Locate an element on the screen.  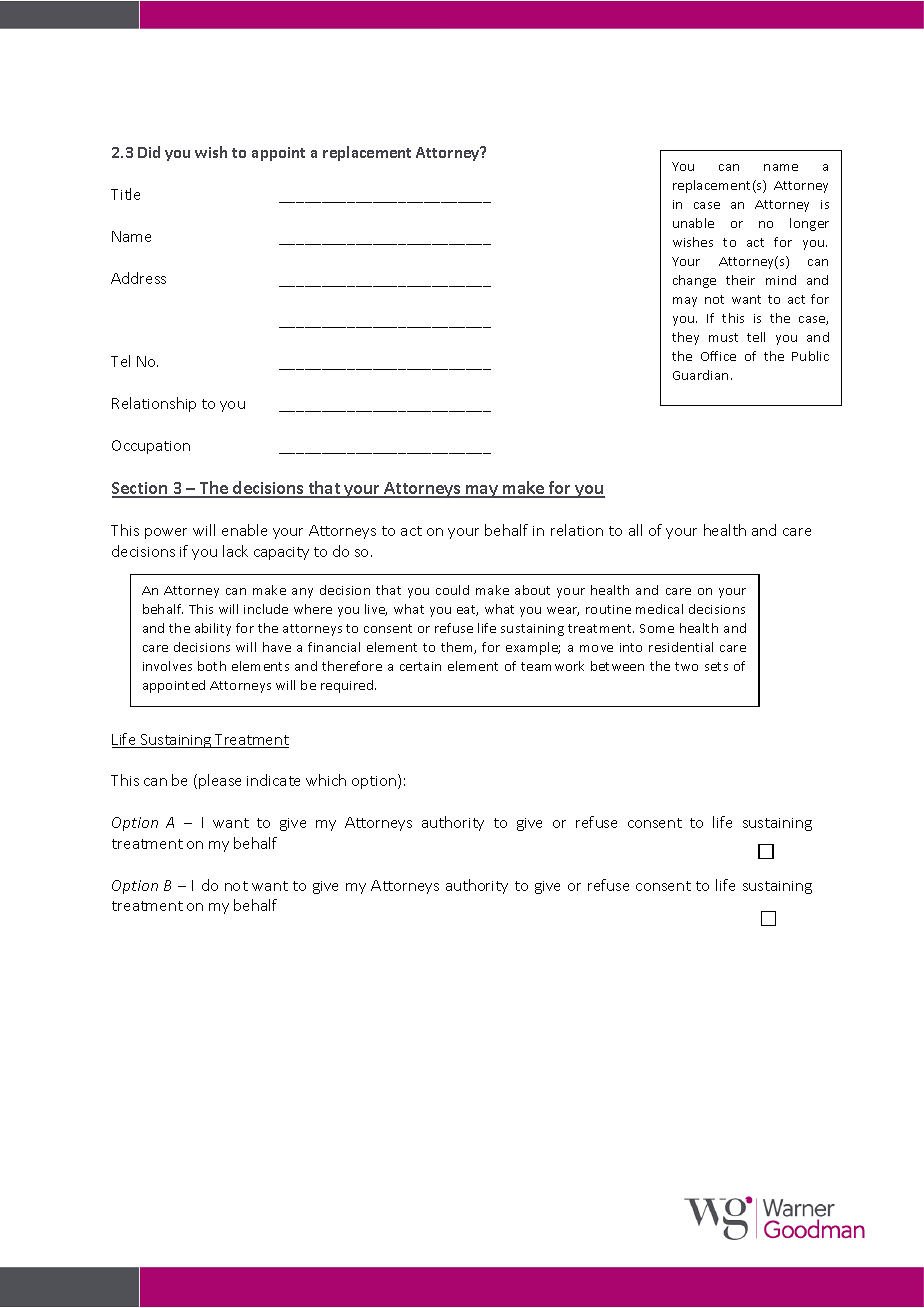
they is located at coordinates (685, 338).
